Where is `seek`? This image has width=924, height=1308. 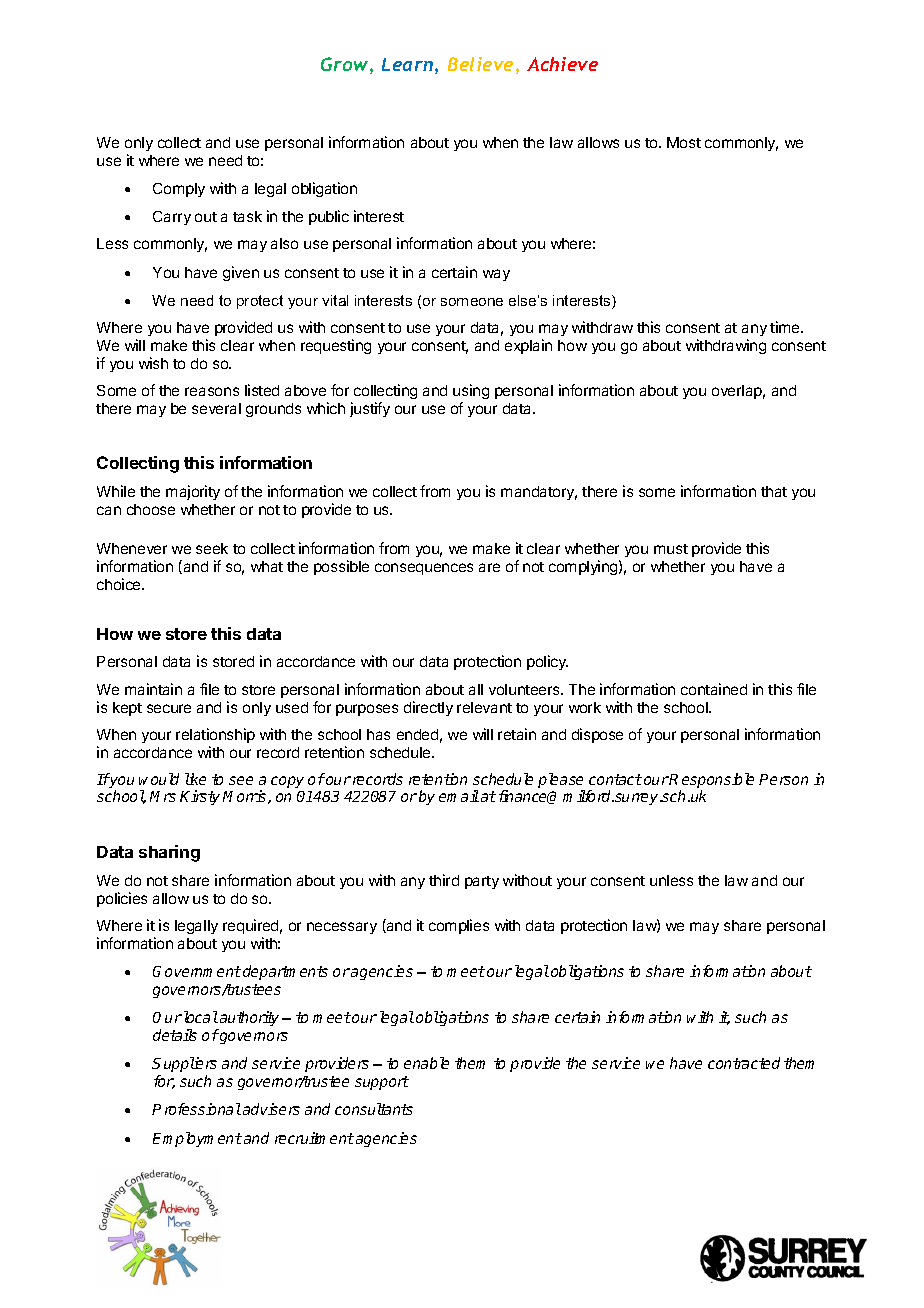
seek is located at coordinates (212, 548).
